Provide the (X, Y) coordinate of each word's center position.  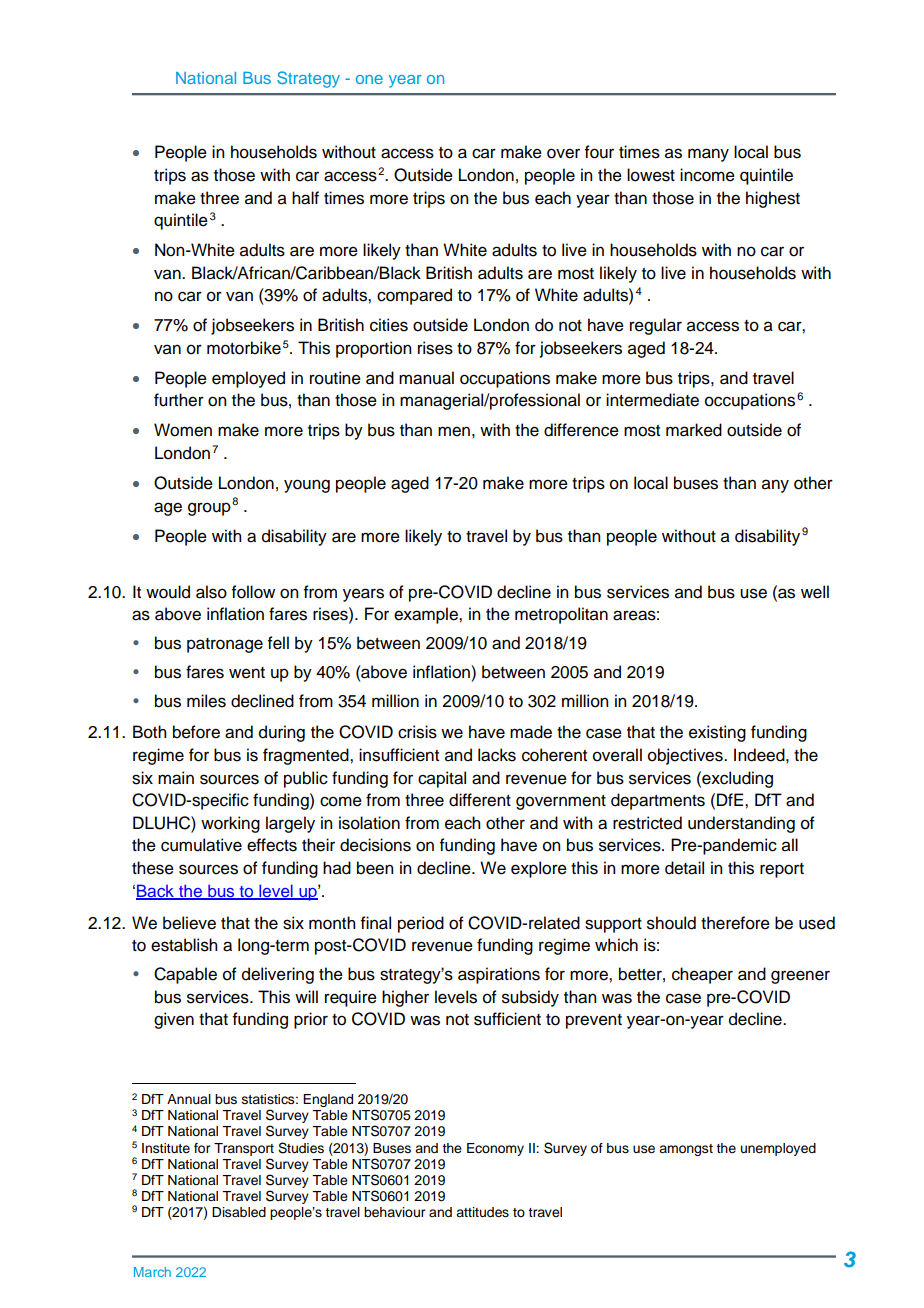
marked (694, 430)
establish (184, 945)
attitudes (482, 1212)
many (708, 155)
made (531, 732)
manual (426, 378)
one (369, 79)
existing (717, 733)
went (247, 673)
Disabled (239, 1212)
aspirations (499, 975)
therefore (735, 923)
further (179, 400)
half (305, 198)
